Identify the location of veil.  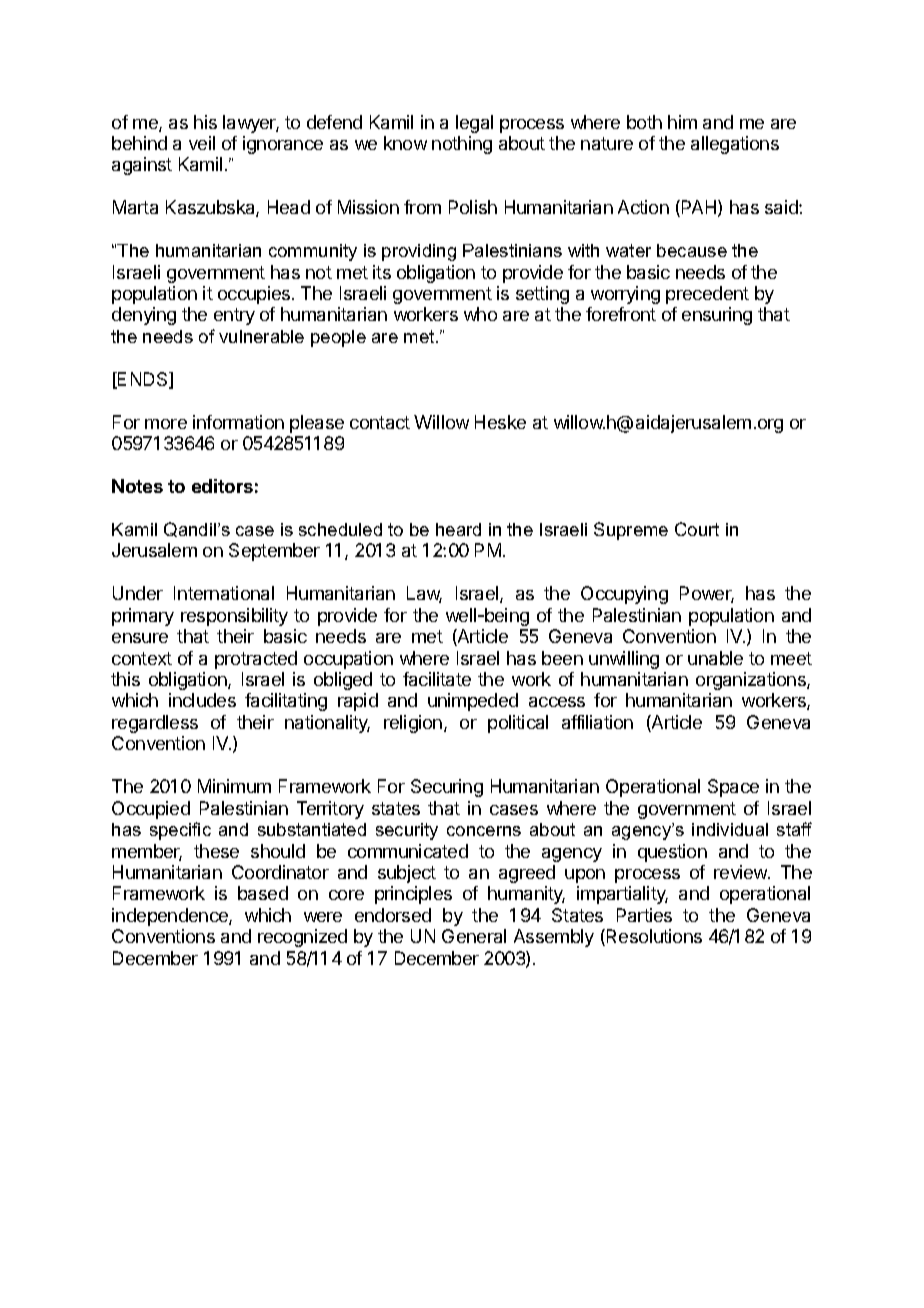
(202, 143).
